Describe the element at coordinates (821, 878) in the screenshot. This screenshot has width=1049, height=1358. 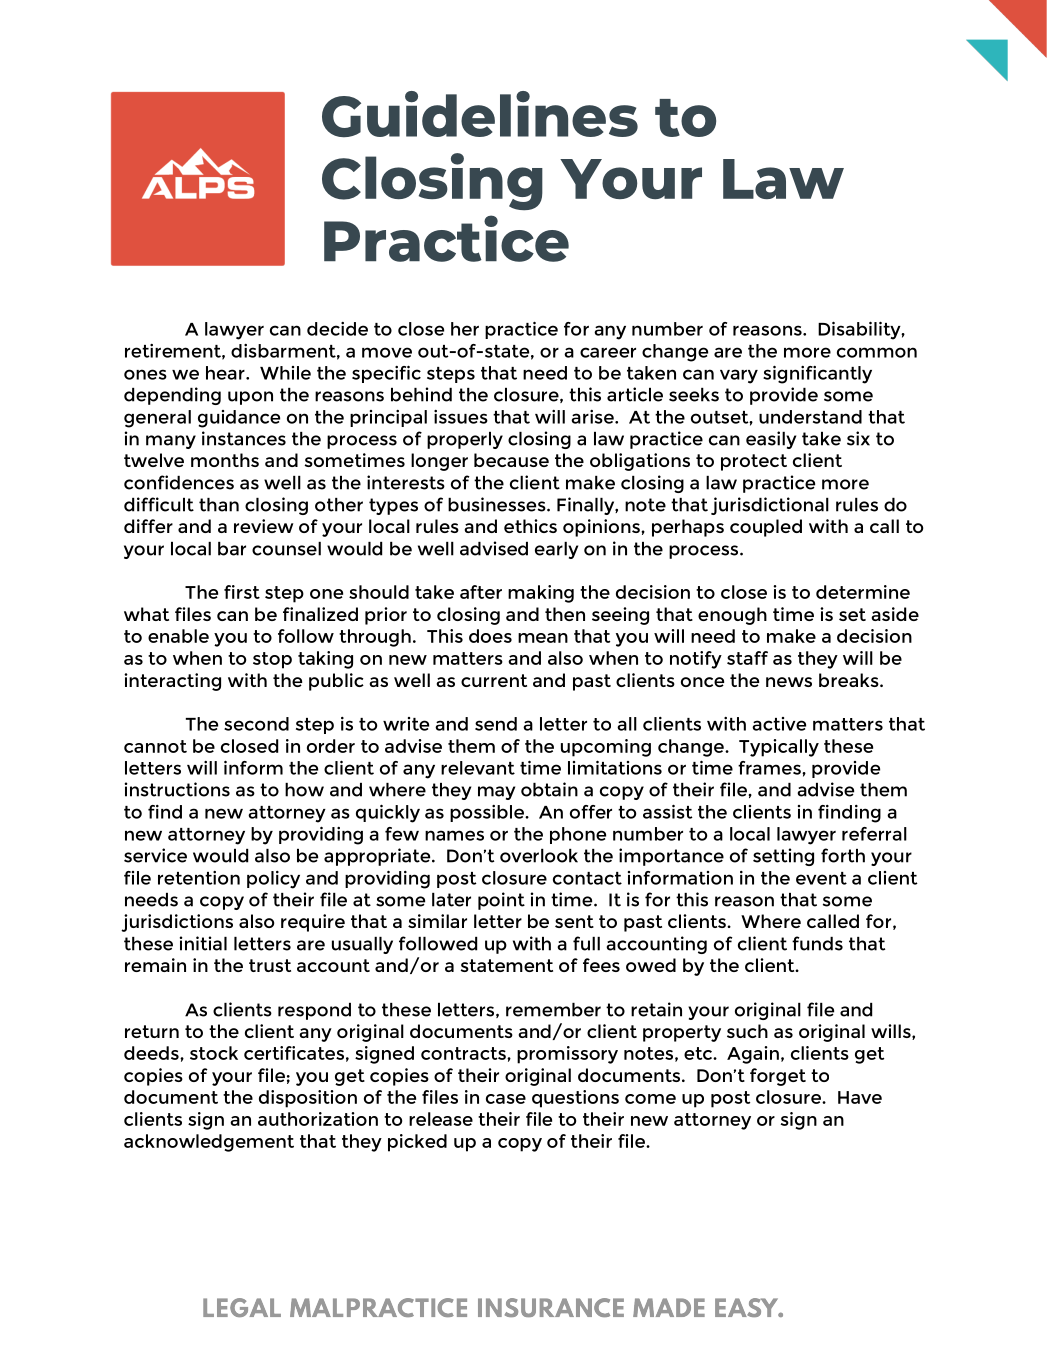
I see `event` at that location.
